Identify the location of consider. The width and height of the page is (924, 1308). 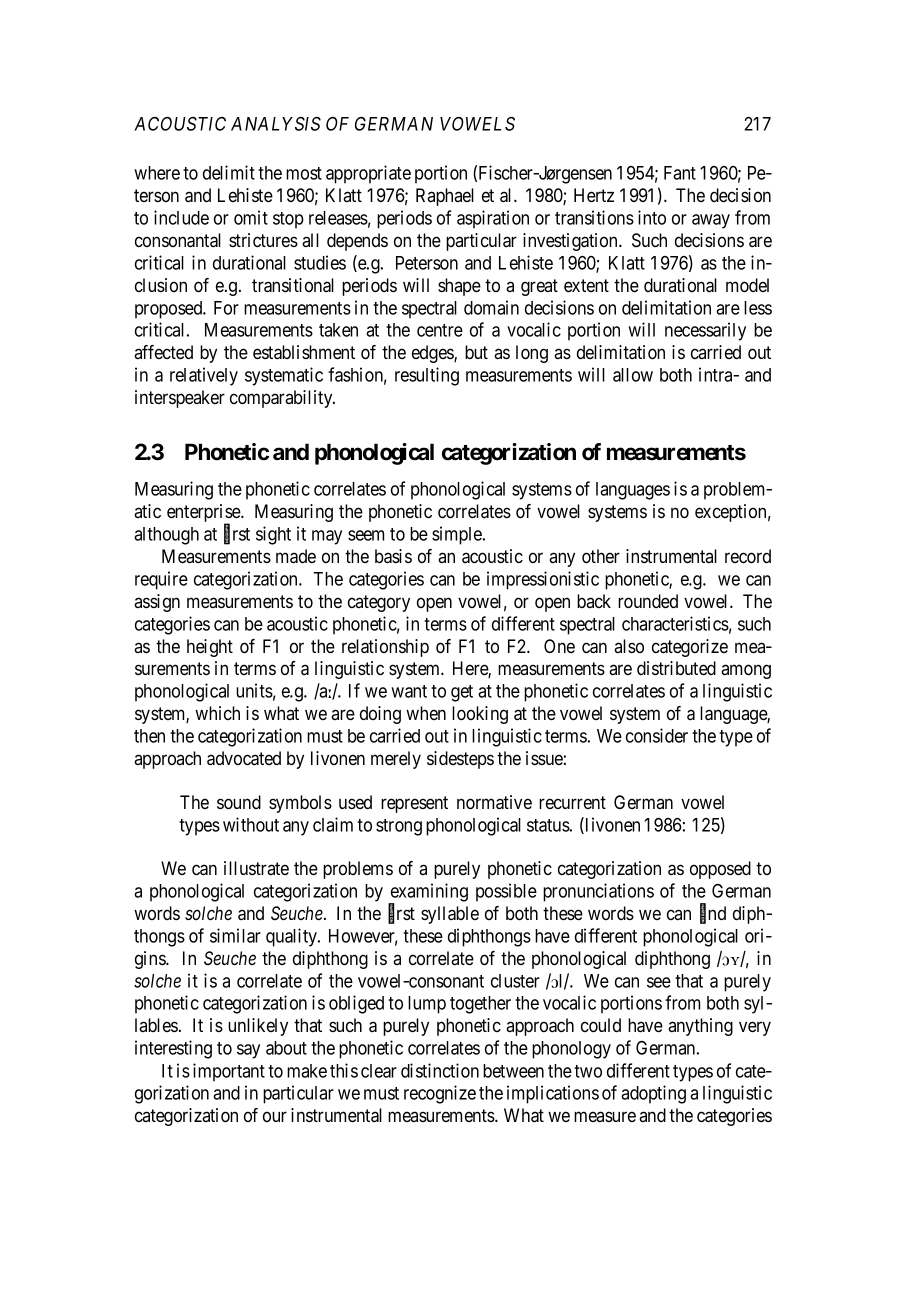
(657, 735).
